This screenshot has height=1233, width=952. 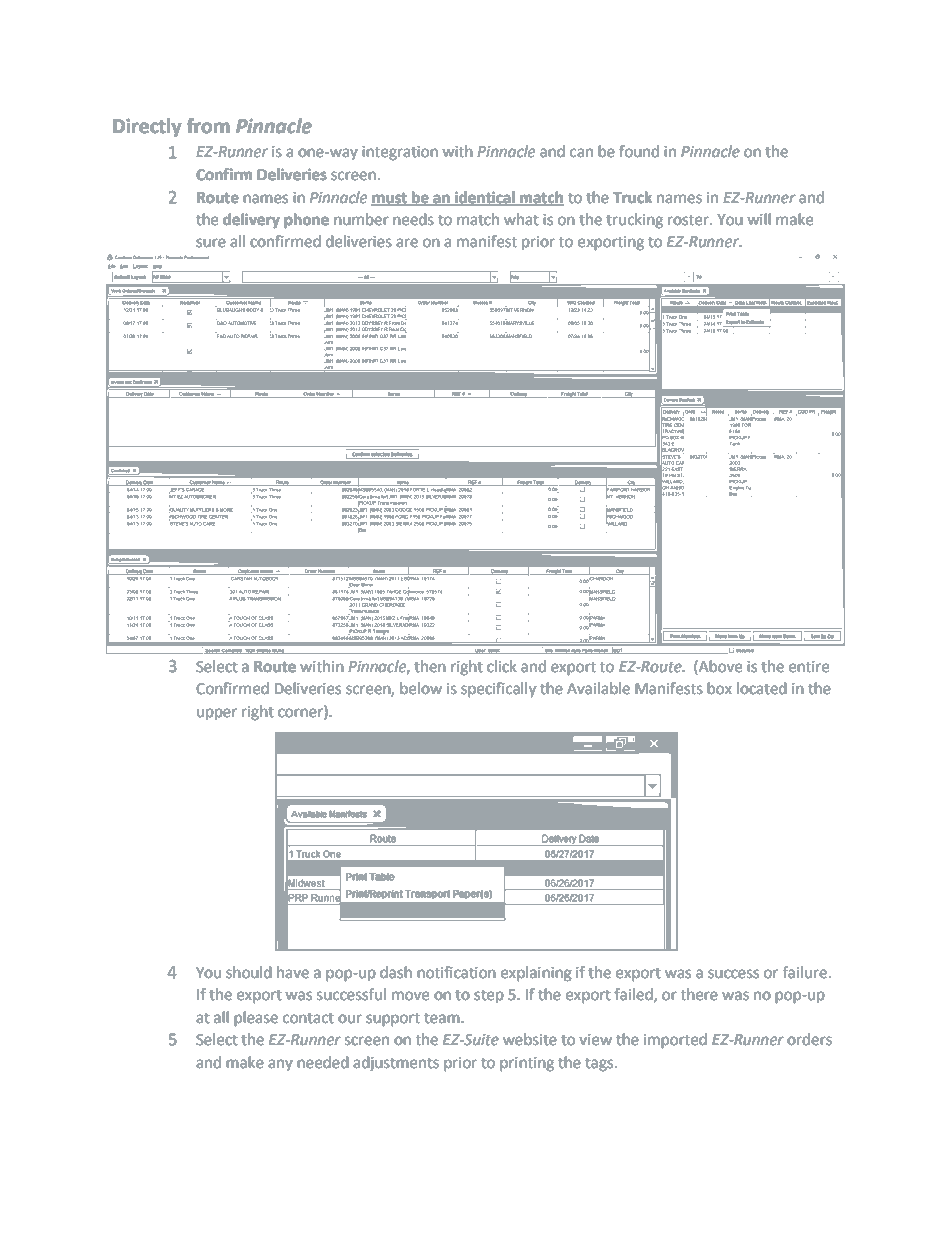 I want to click on specifically, so click(x=498, y=690).
